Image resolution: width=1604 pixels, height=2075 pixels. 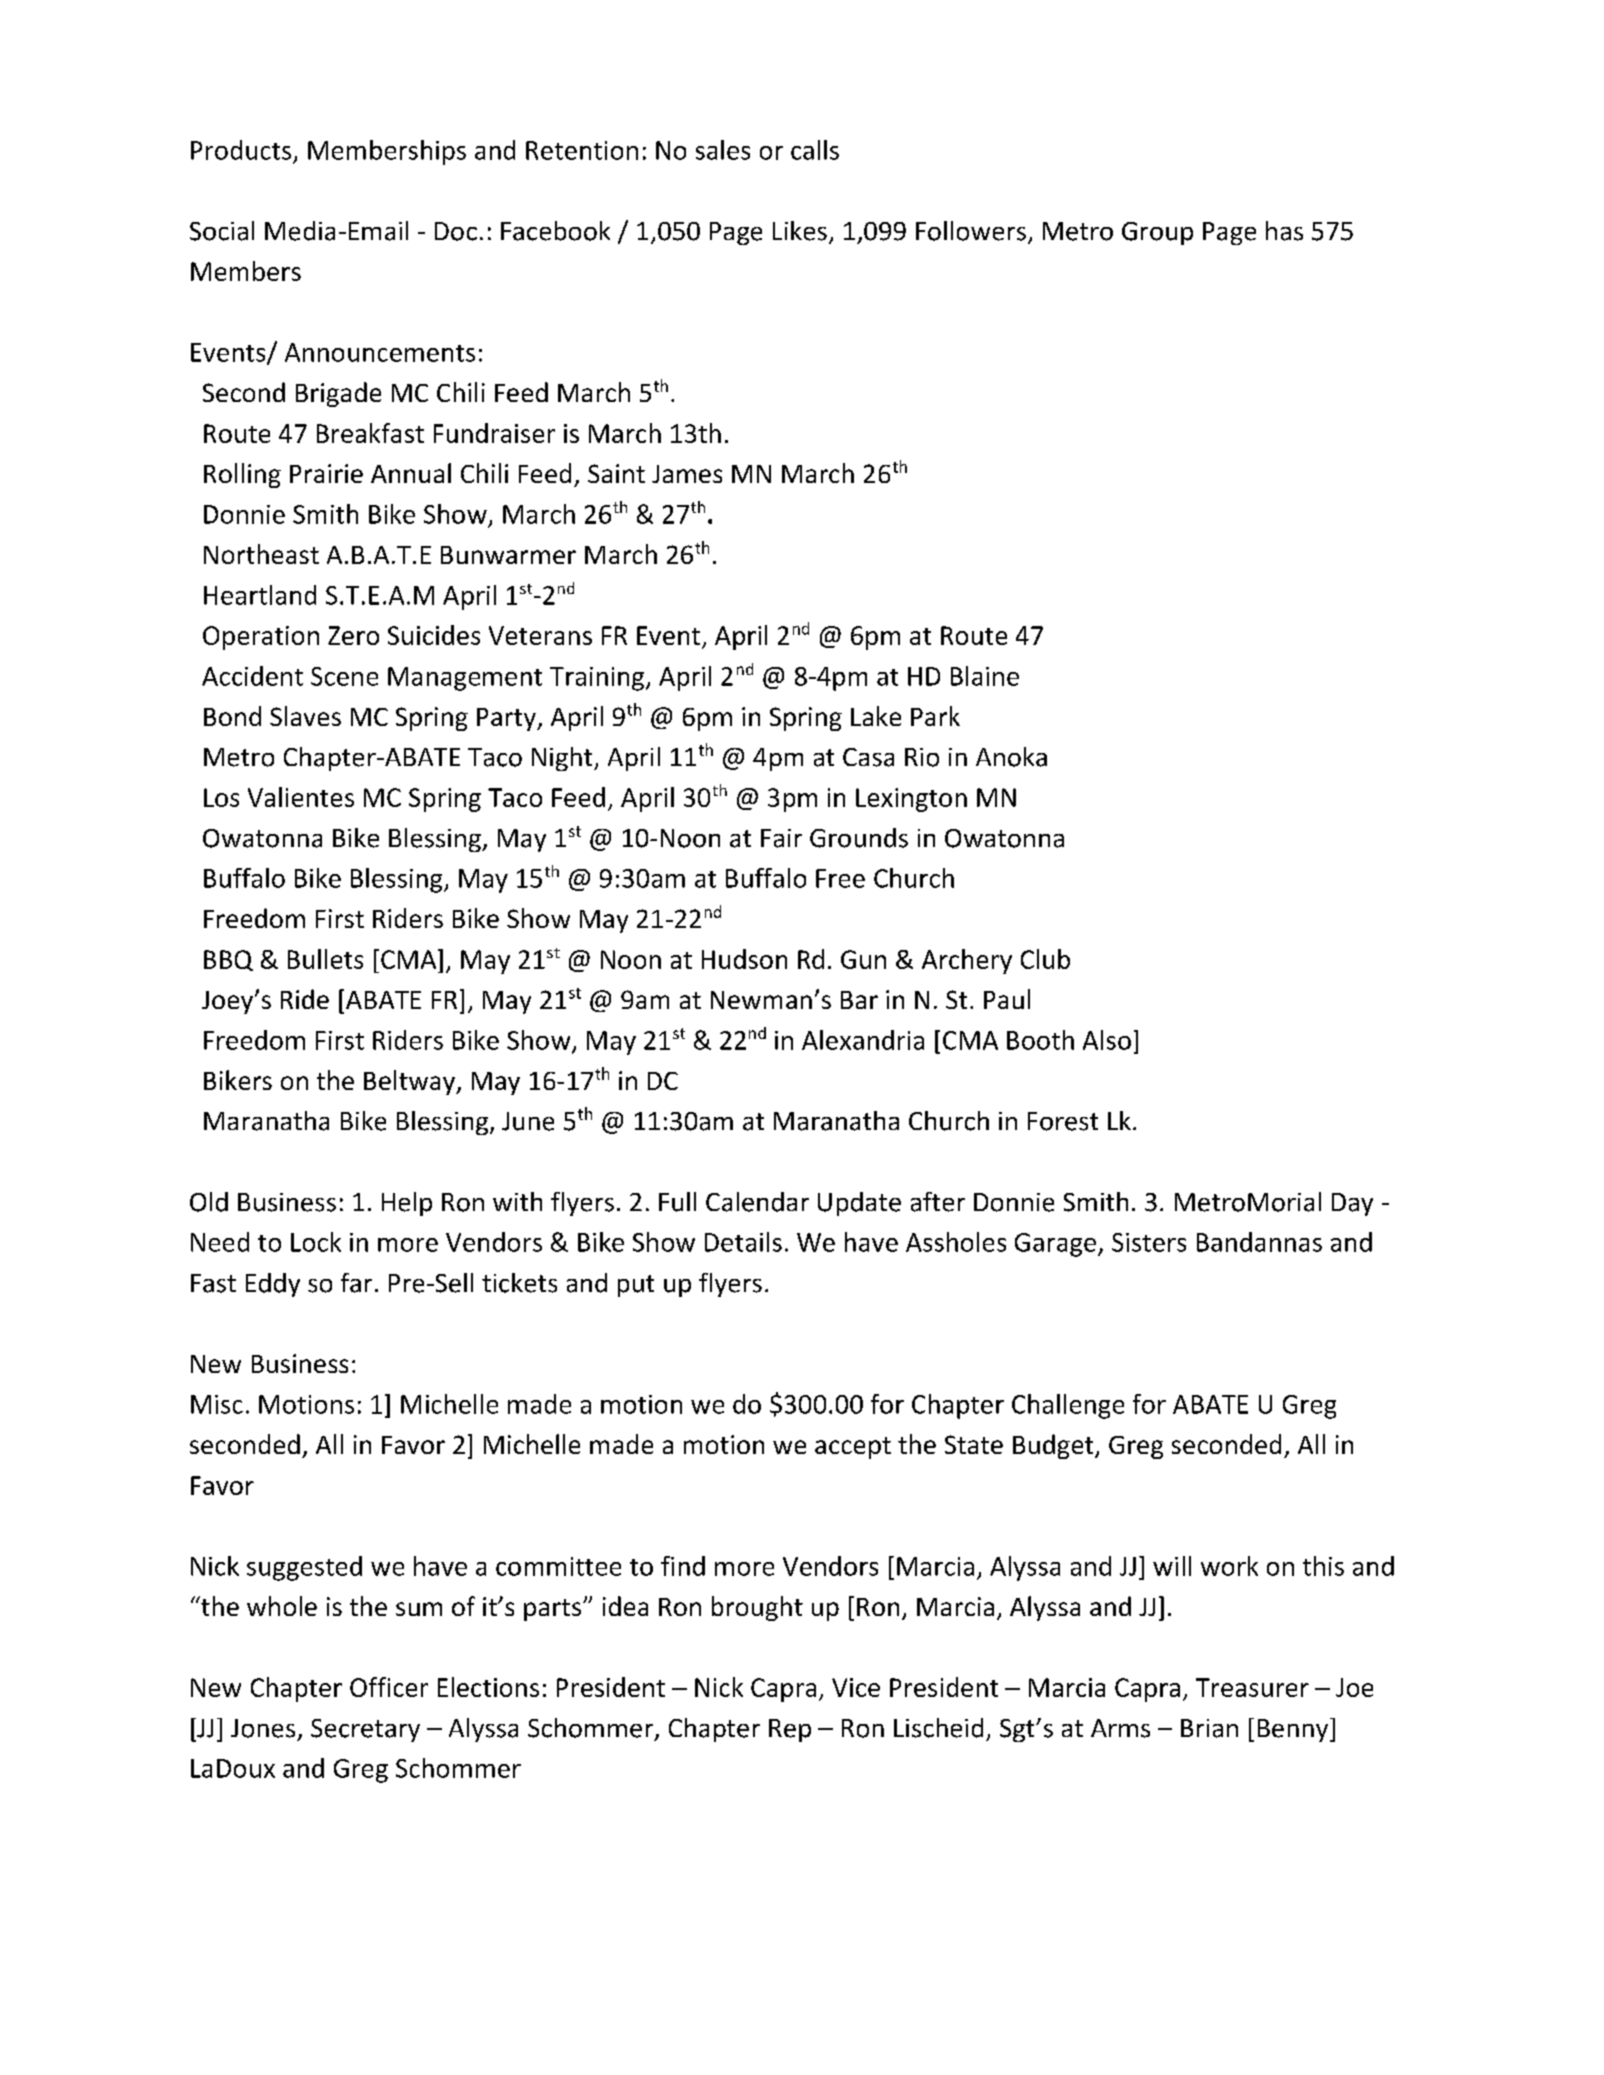 What do you see at coordinates (876, 716) in the screenshot?
I see `Lake` at bounding box center [876, 716].
